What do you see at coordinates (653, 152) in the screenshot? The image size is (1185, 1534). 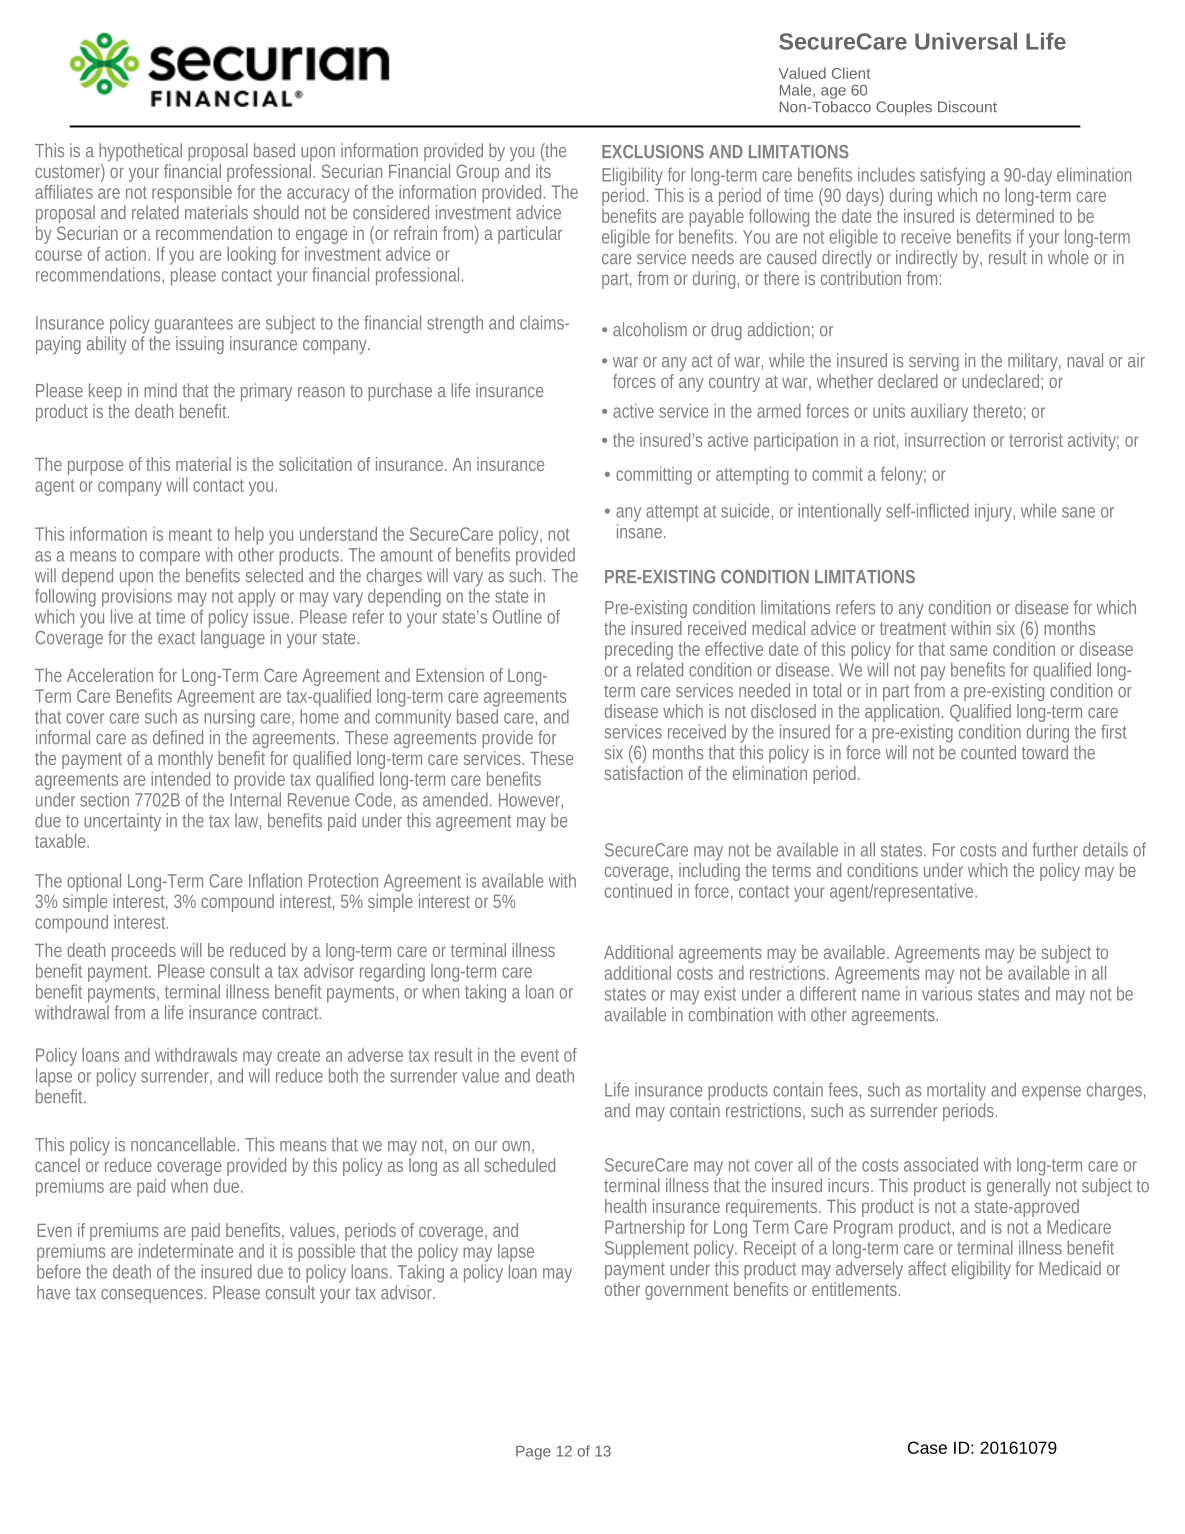 I see `EXCLUSIONS` at bounding box center [653, 152].
